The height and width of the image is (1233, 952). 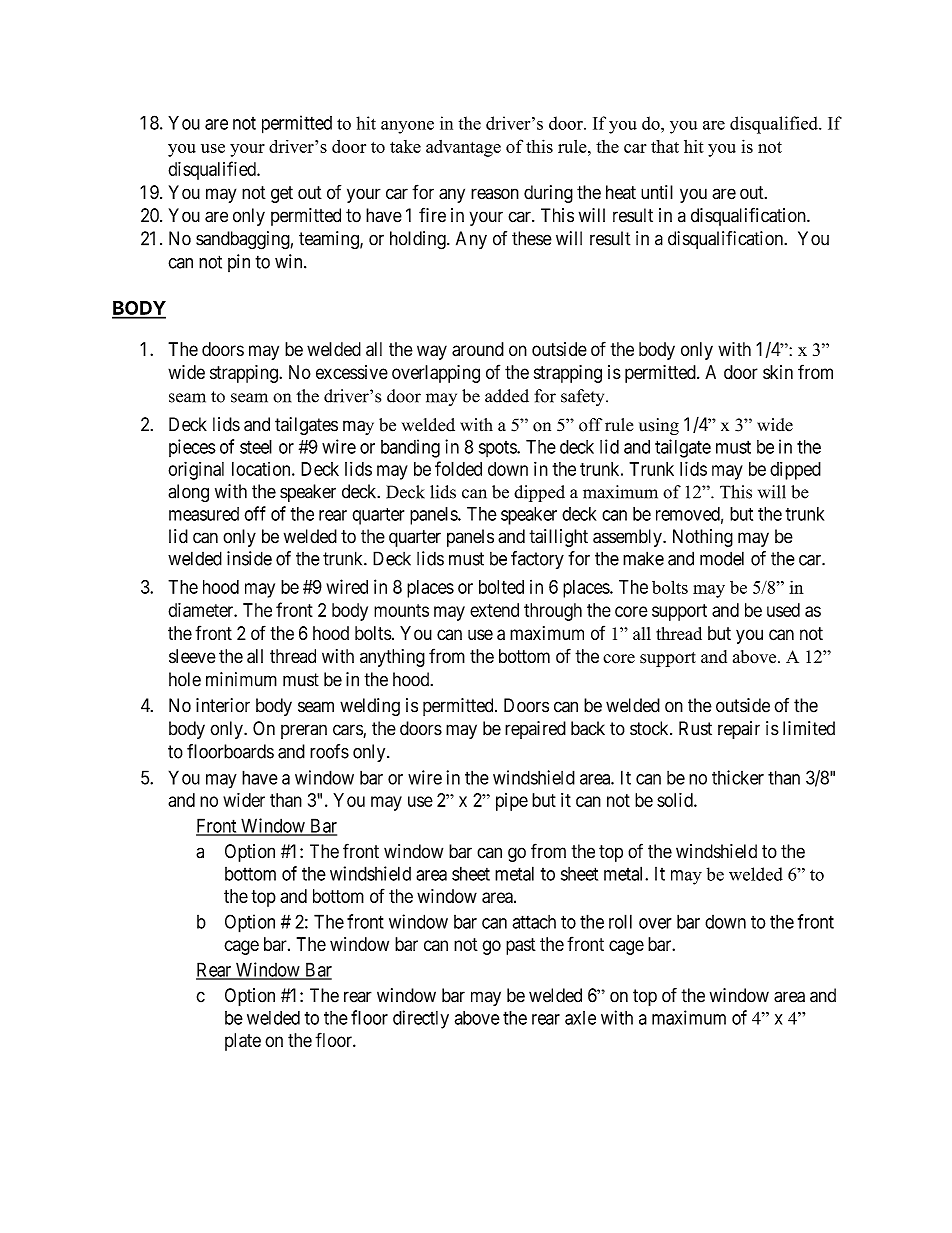 I want to click on back, so click(x=588, y=728).
